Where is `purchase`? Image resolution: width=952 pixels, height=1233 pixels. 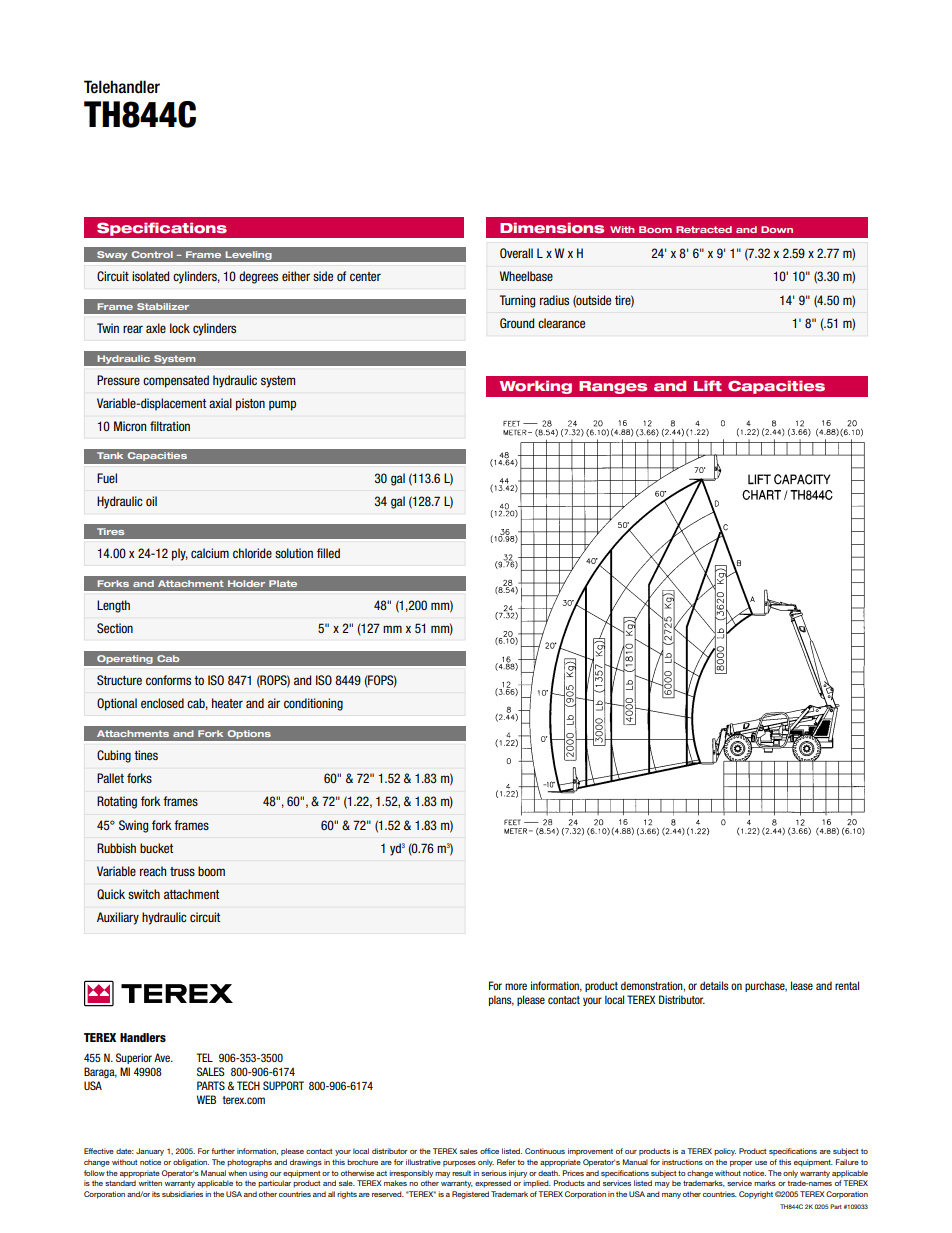 purchase is located at coordinates (766, 986).
